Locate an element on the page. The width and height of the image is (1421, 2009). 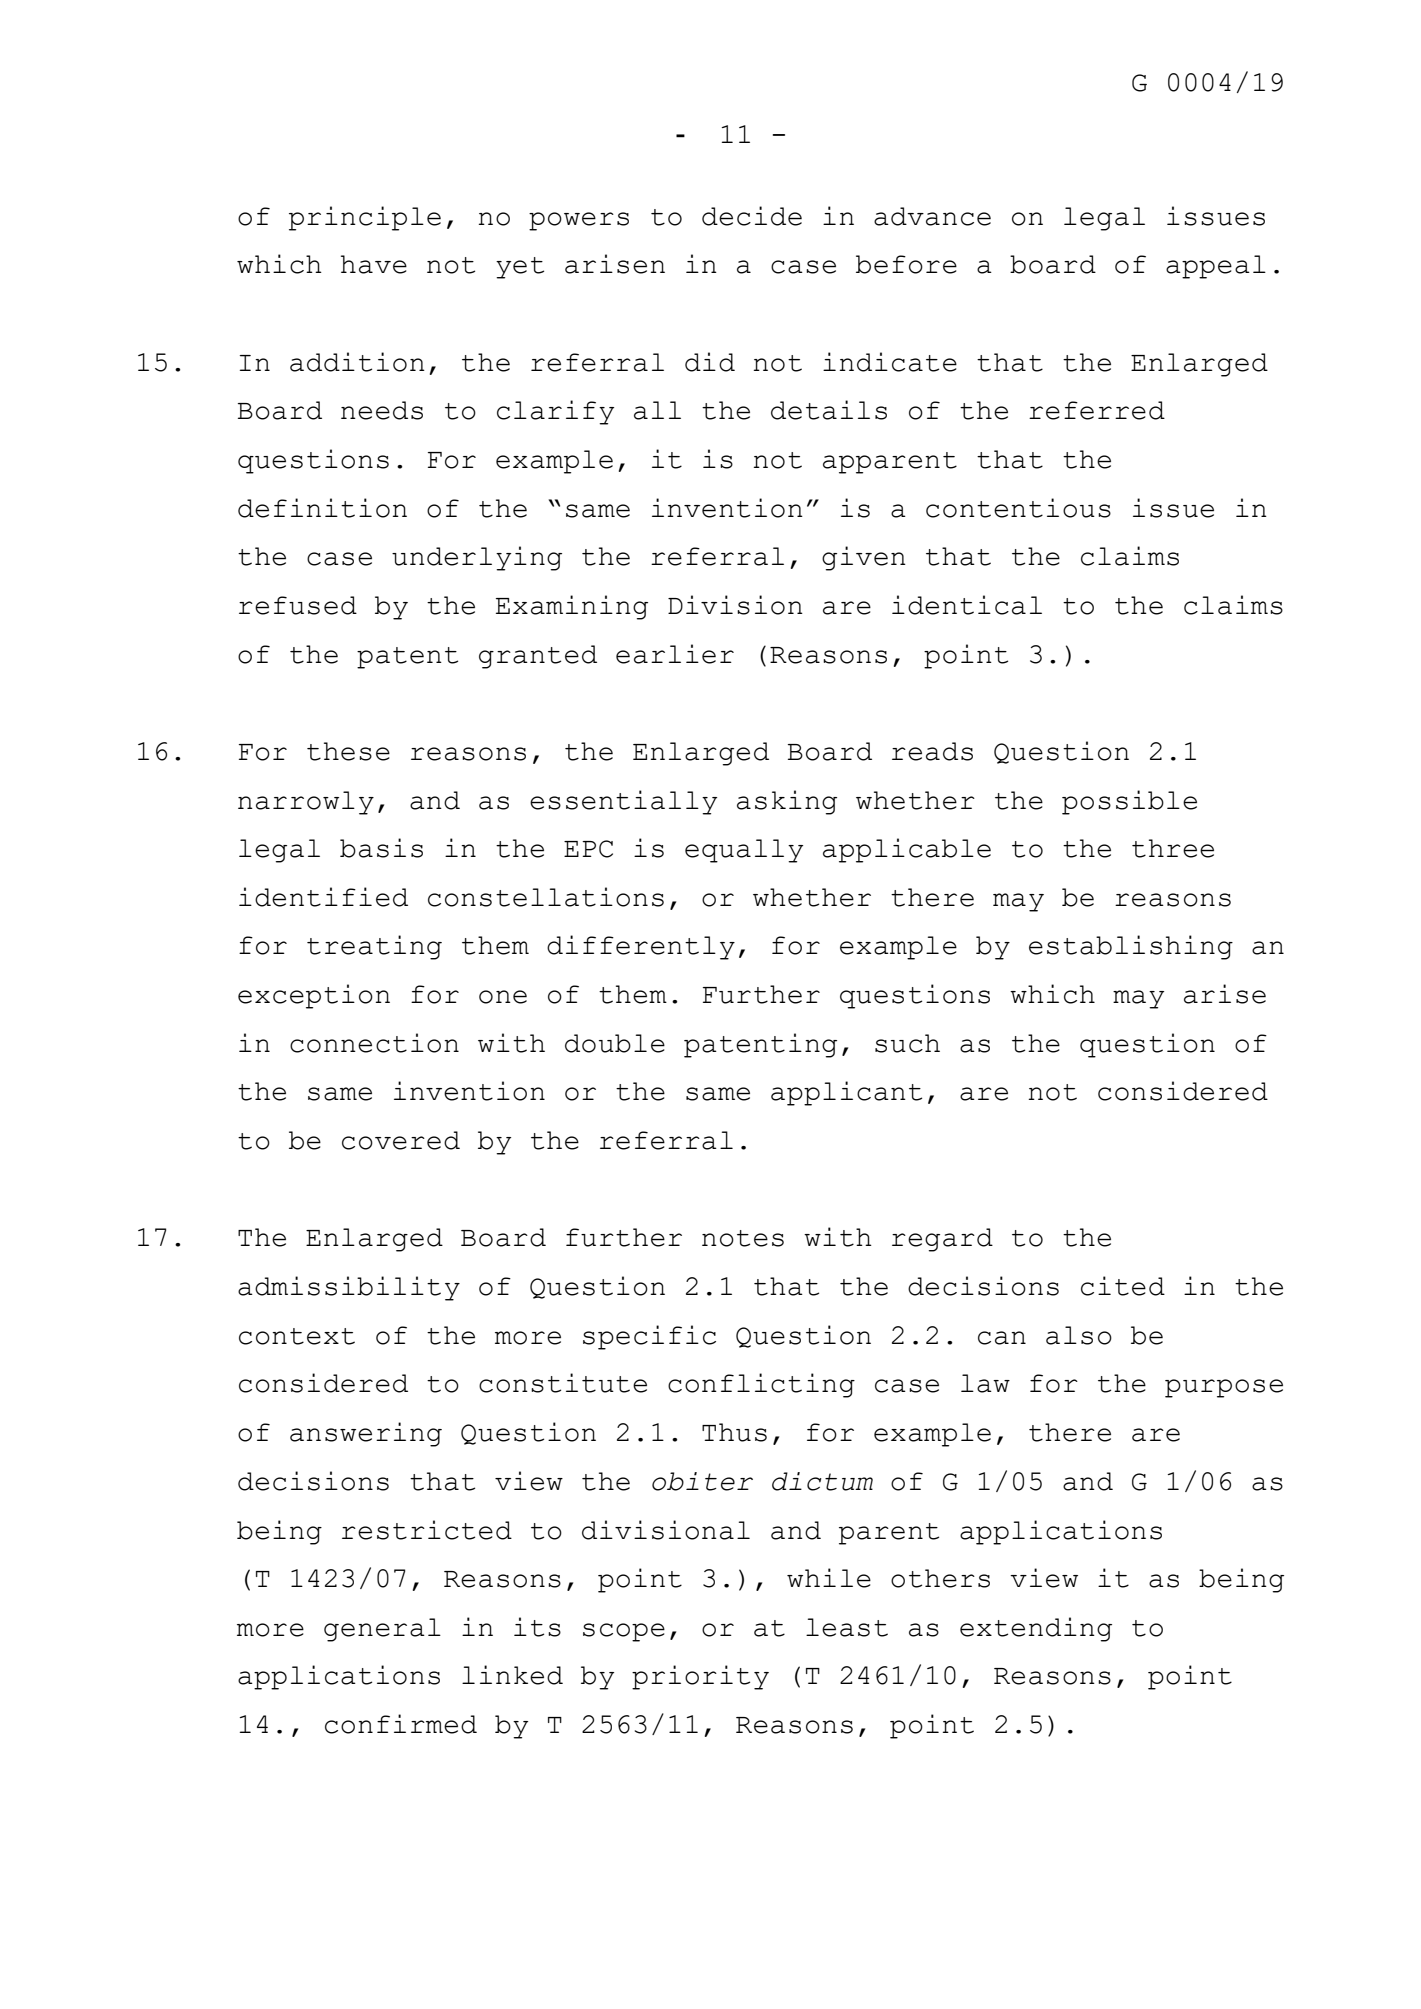
conflicting is located at coordinates (761, 1385).
